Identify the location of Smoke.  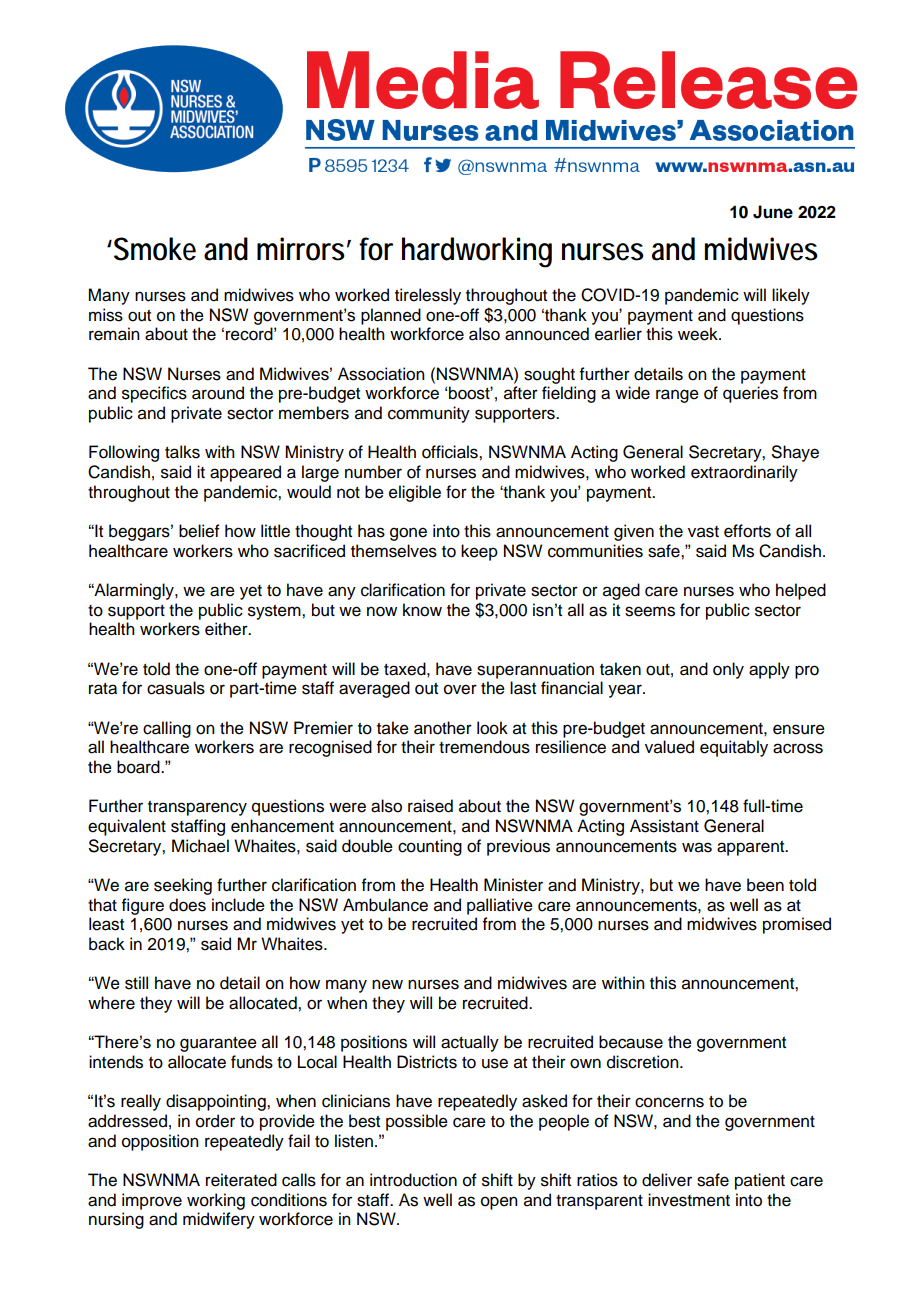
(155, 249).
